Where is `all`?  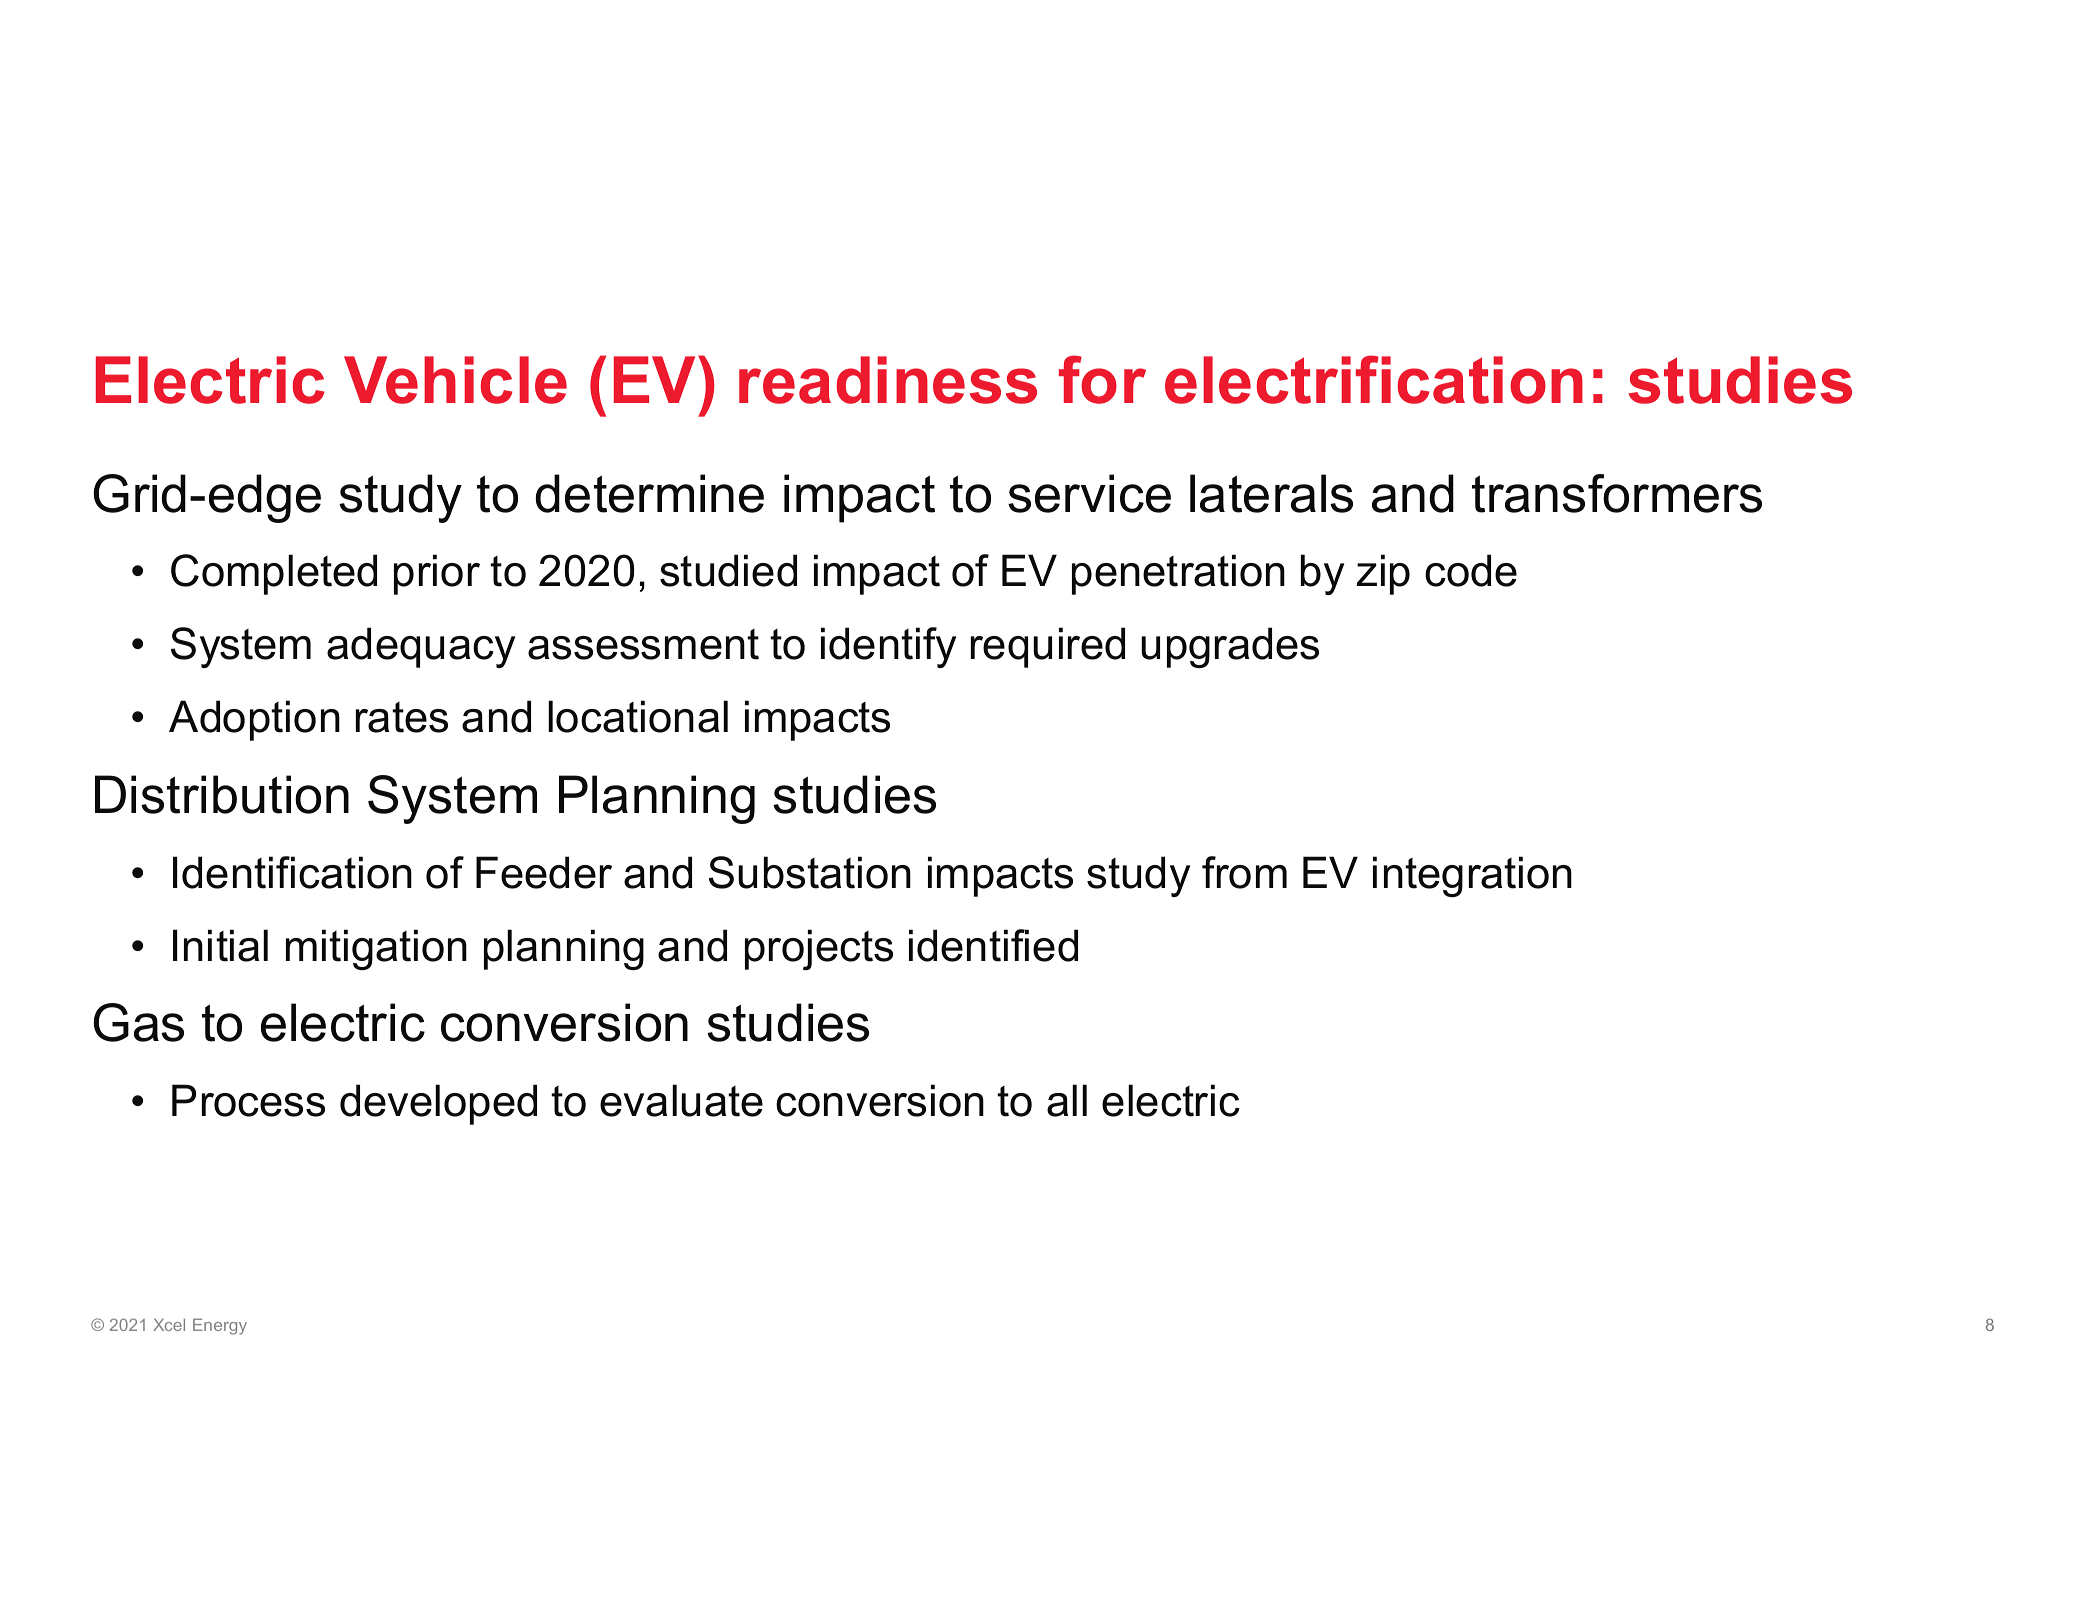
all is located at coordinates (1067, 1100).
